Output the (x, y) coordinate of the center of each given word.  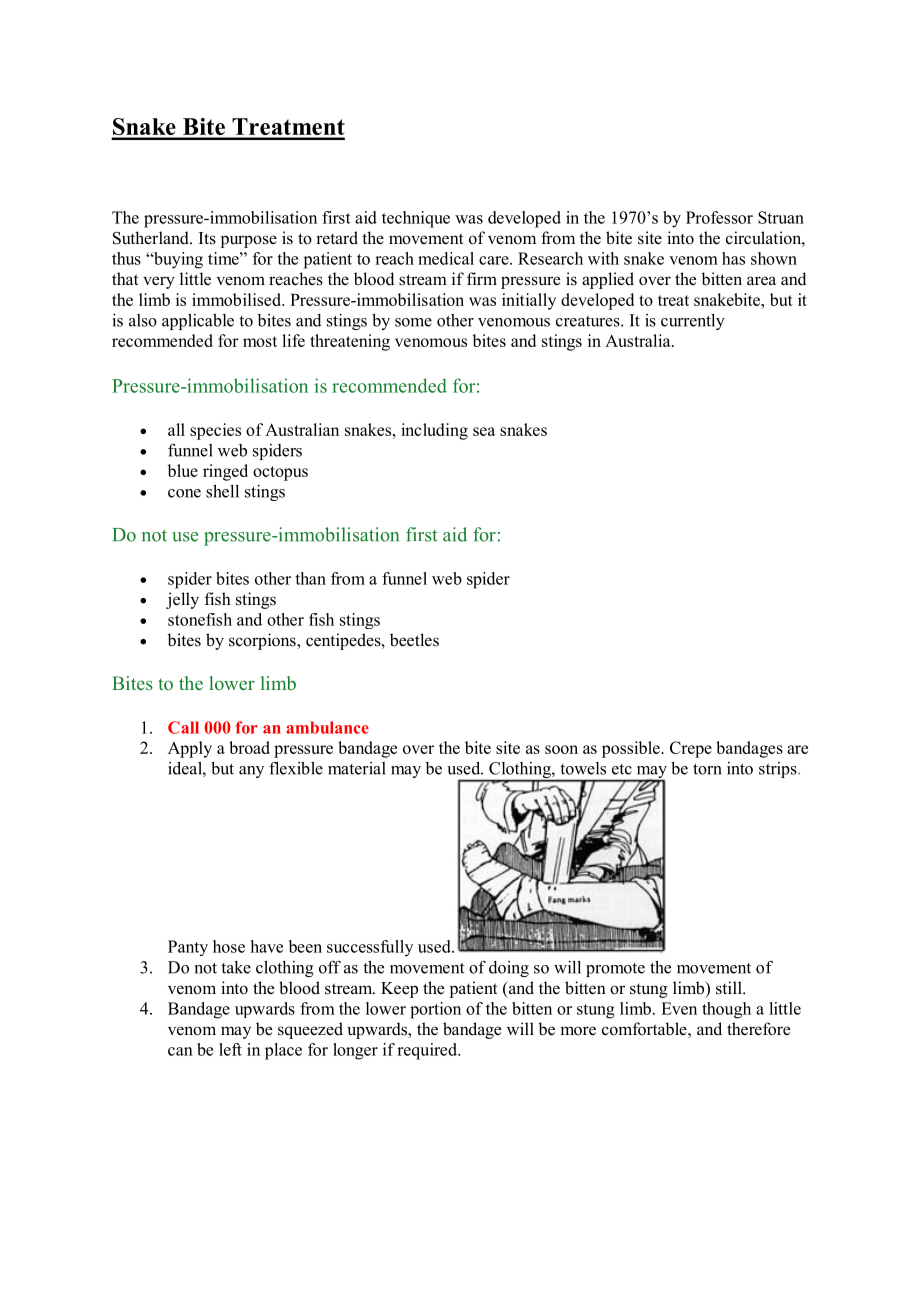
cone (184, 493)
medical (446, 258)
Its (207, 238)
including (434, 431)
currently (693, 322)
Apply (190, 749)
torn (707, 769)
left (230, 1049)
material (357, 768)
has (733, 258)
